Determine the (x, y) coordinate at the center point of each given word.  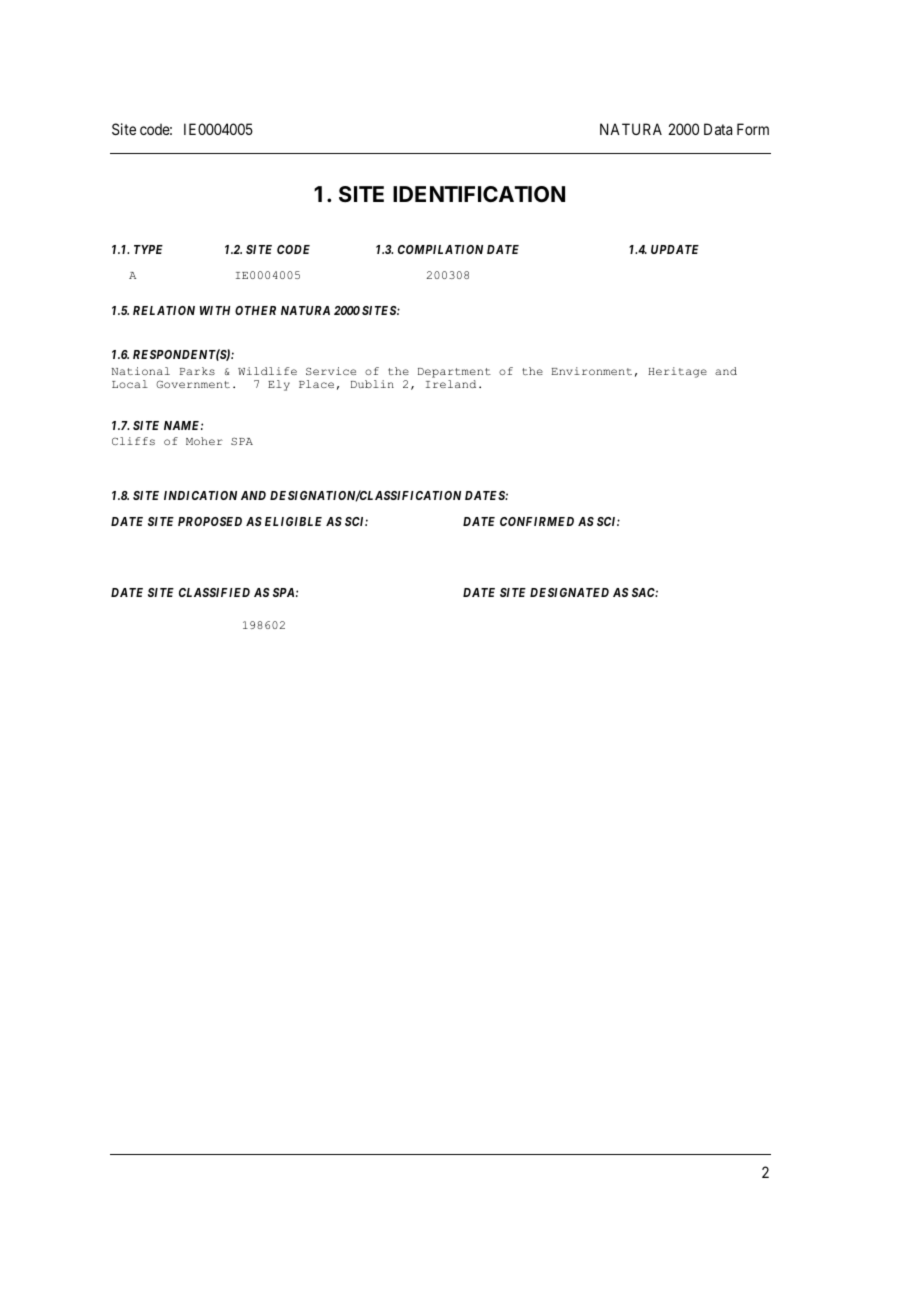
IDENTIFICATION (479, 194)
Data (718, 129)
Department (454, 373)
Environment (591, 371)
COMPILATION (440, 249)
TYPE (148, 249)
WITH (215, 310)
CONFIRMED (537, 521)
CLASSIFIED (214, 592)
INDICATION (200, 495)
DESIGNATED (569, 592)
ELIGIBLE (293, 521)
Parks (197, 371)
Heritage (677, 372)
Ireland (451, 384)
